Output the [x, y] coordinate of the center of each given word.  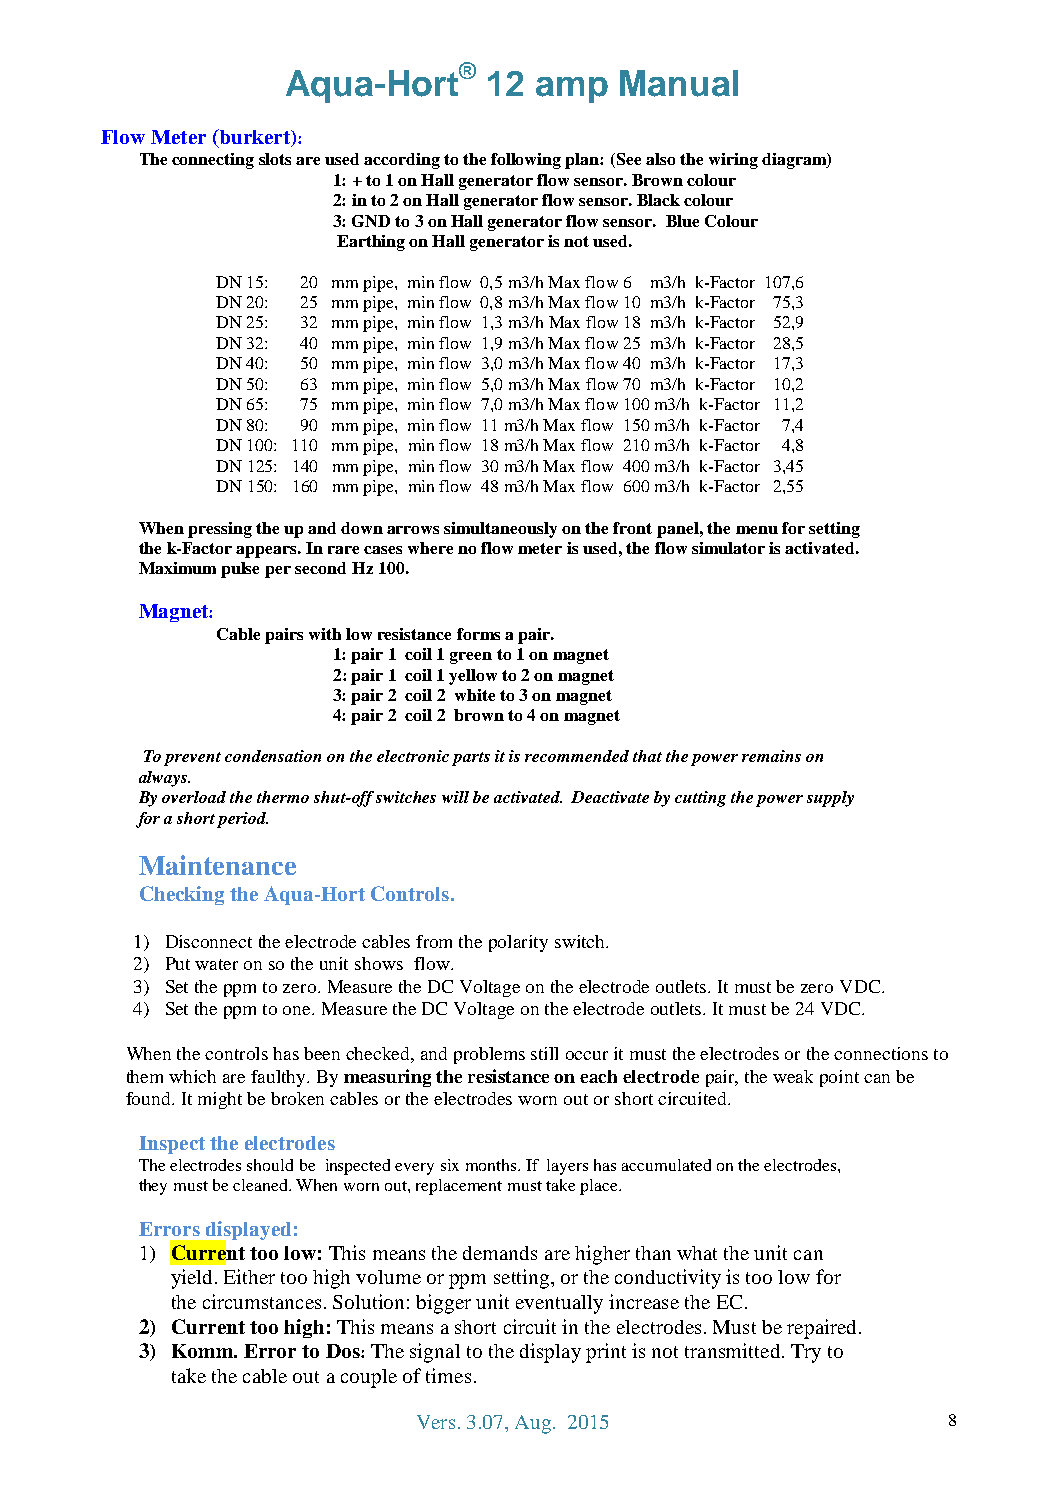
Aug [533, 1424]
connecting [213, 161]
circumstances [262, 1301]
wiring [733, 161]
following [526, 161]
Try [806, 1353]
